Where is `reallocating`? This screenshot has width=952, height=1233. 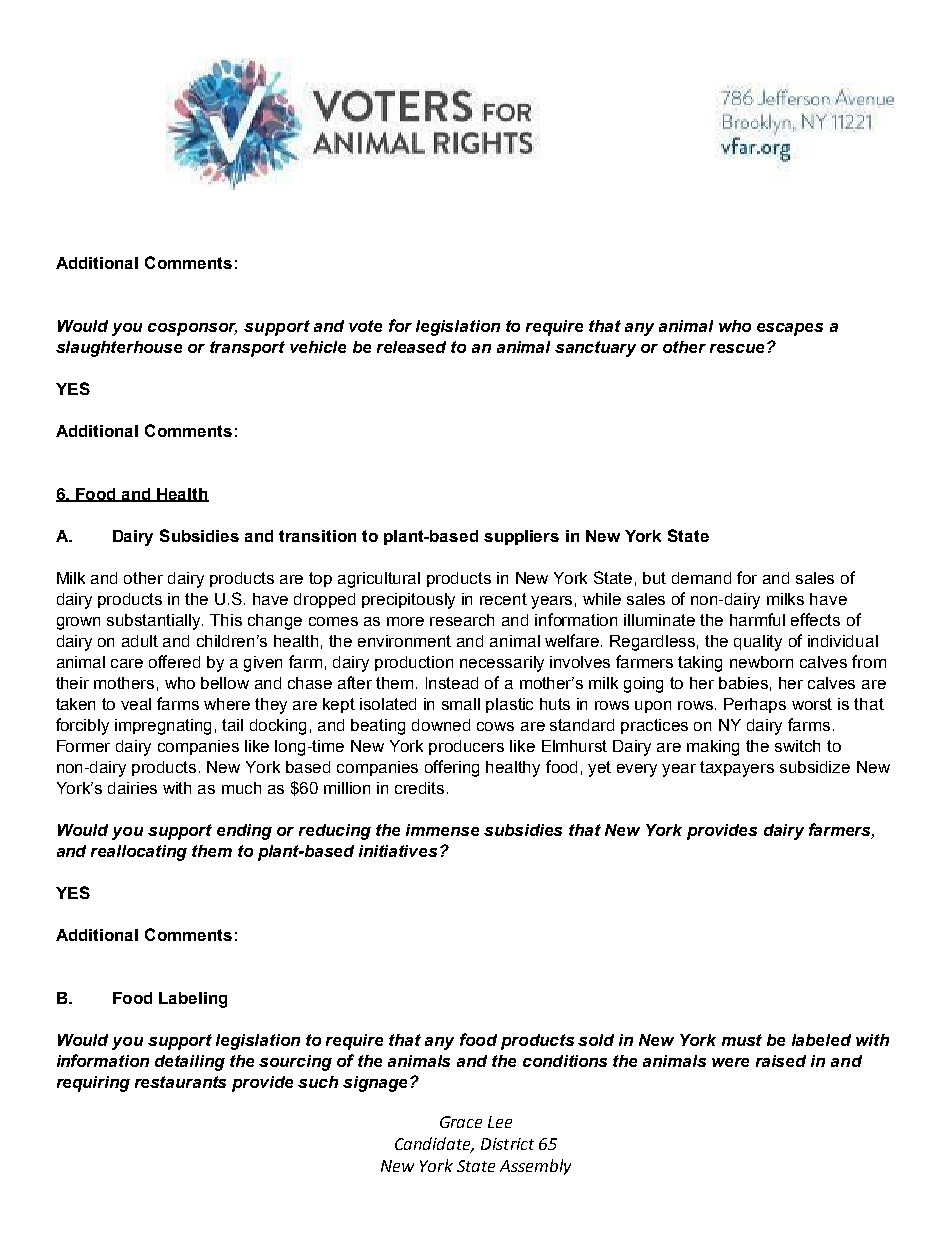
reallocating is located at coordinates (139, 853).
